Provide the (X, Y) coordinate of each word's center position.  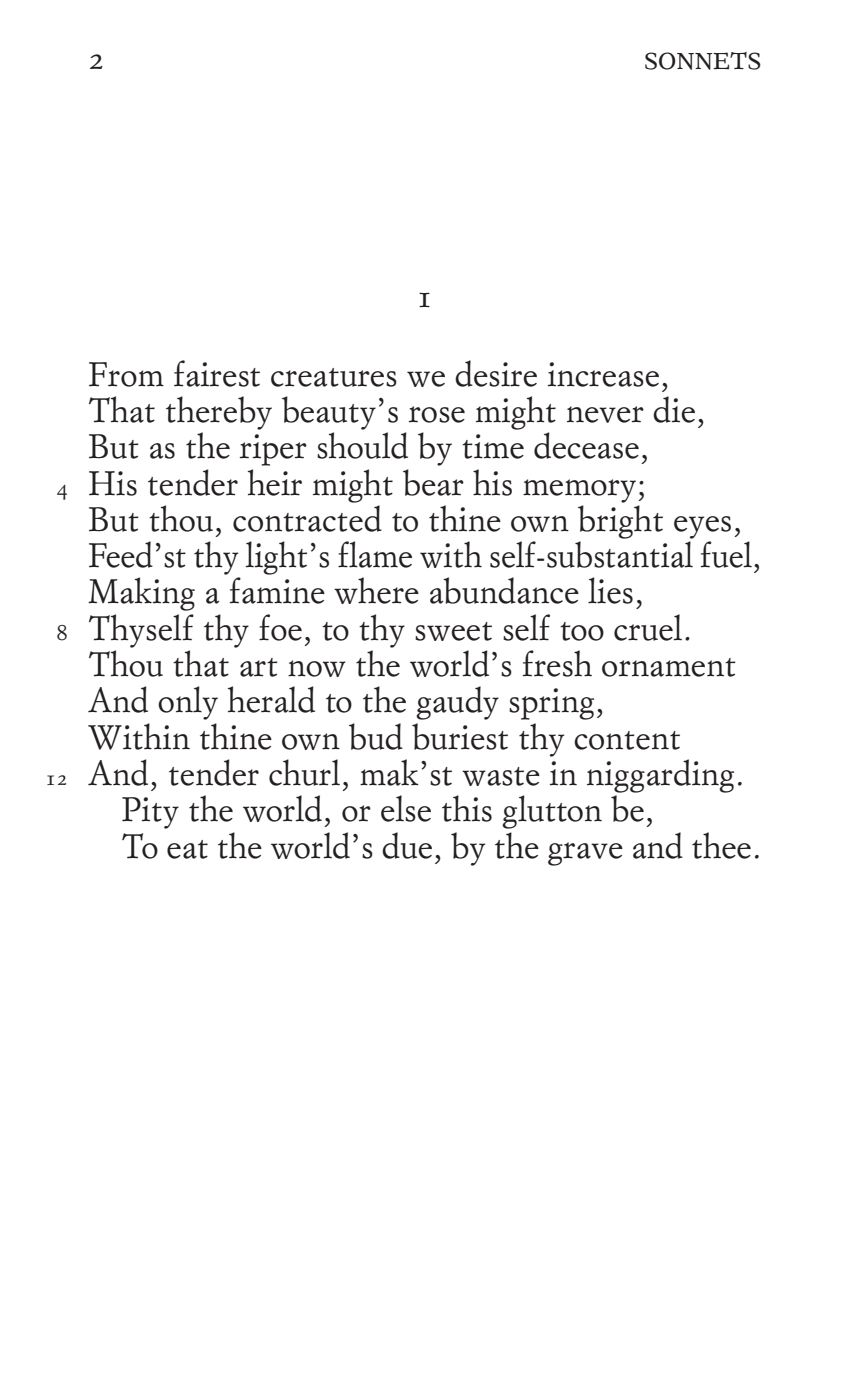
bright (620, 522)
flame (375, 554)
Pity (150, 813)
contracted (307, 518)
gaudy (457, 703)
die (674, 409)
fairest (217, 373)
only (188, 703)
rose (437, 414)
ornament (669, 667)
